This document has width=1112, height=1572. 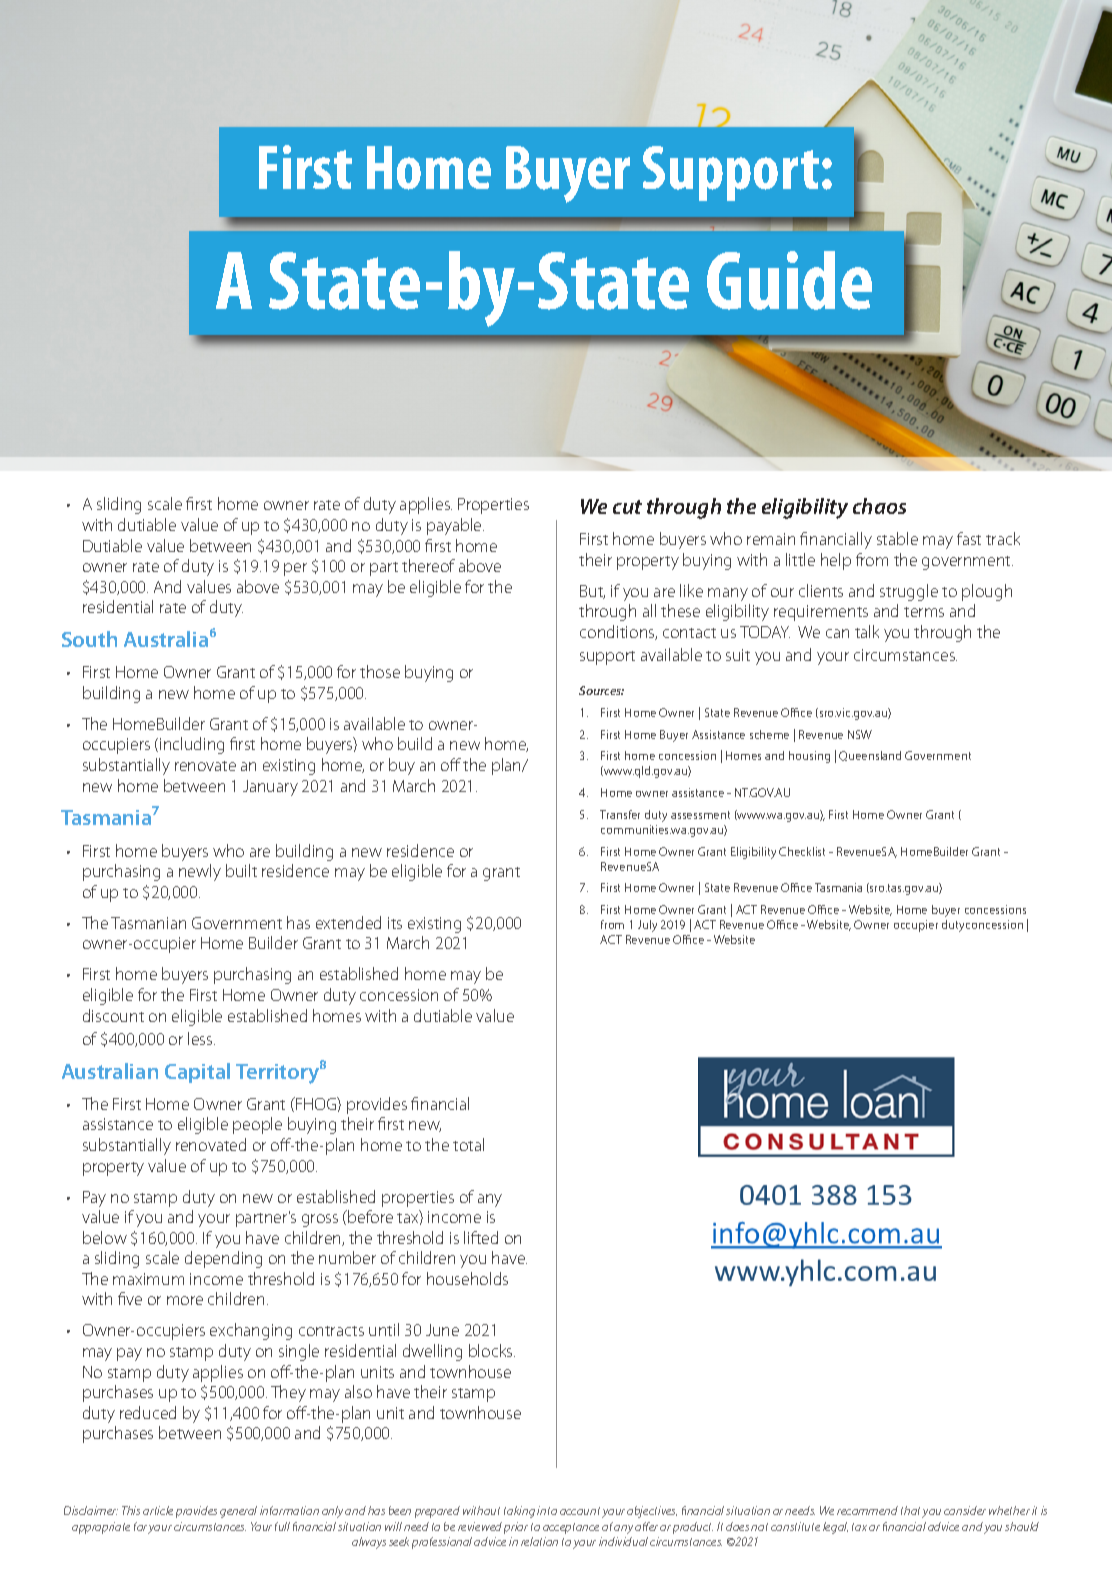 What do you see at coordinates (481, 1237) in the document?
I see `lifted` at bounding box center [481, 1237].
